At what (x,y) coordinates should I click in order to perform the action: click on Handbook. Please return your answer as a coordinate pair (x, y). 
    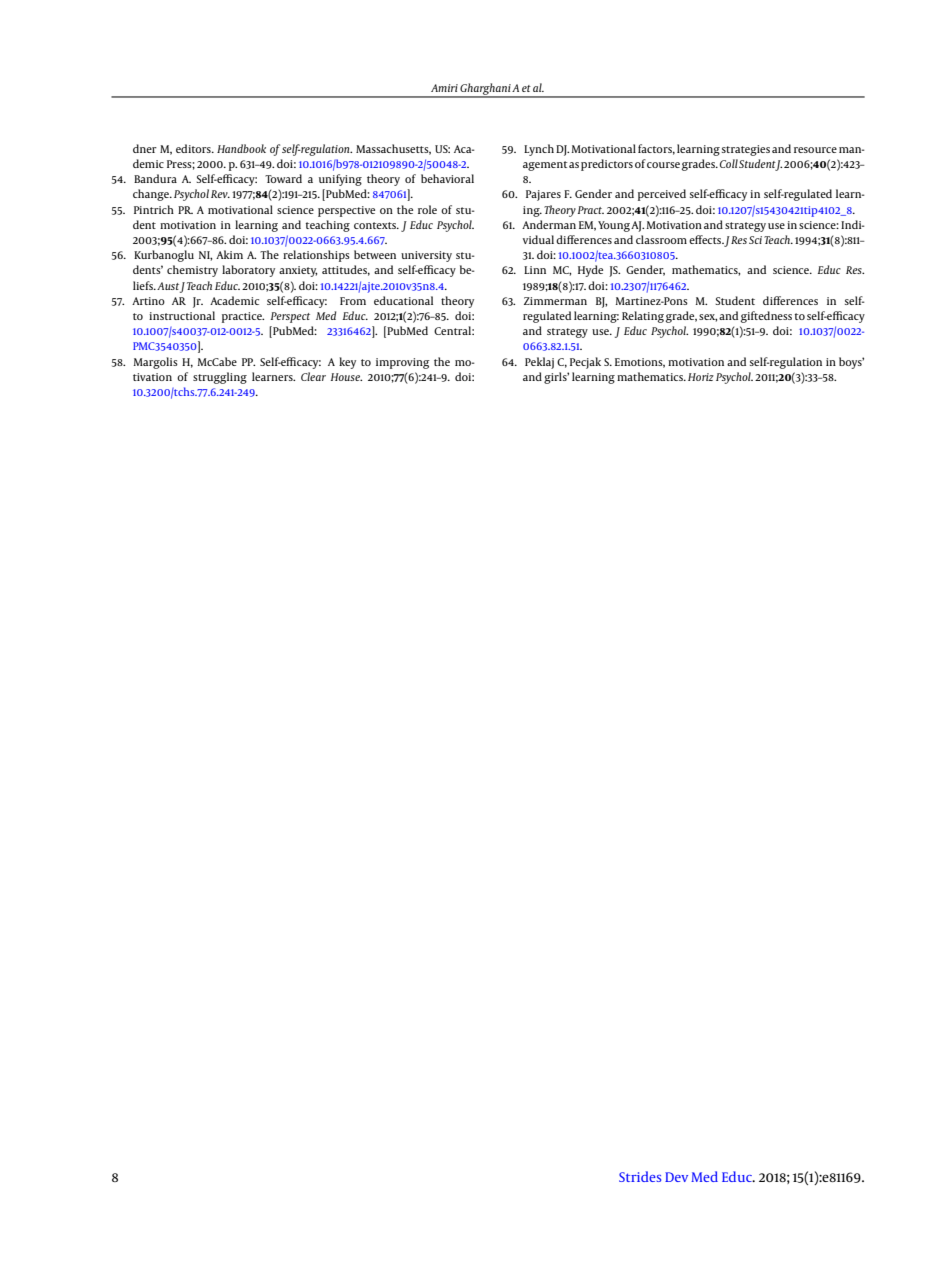
    Looking at the image, I should click on (241, 148).
